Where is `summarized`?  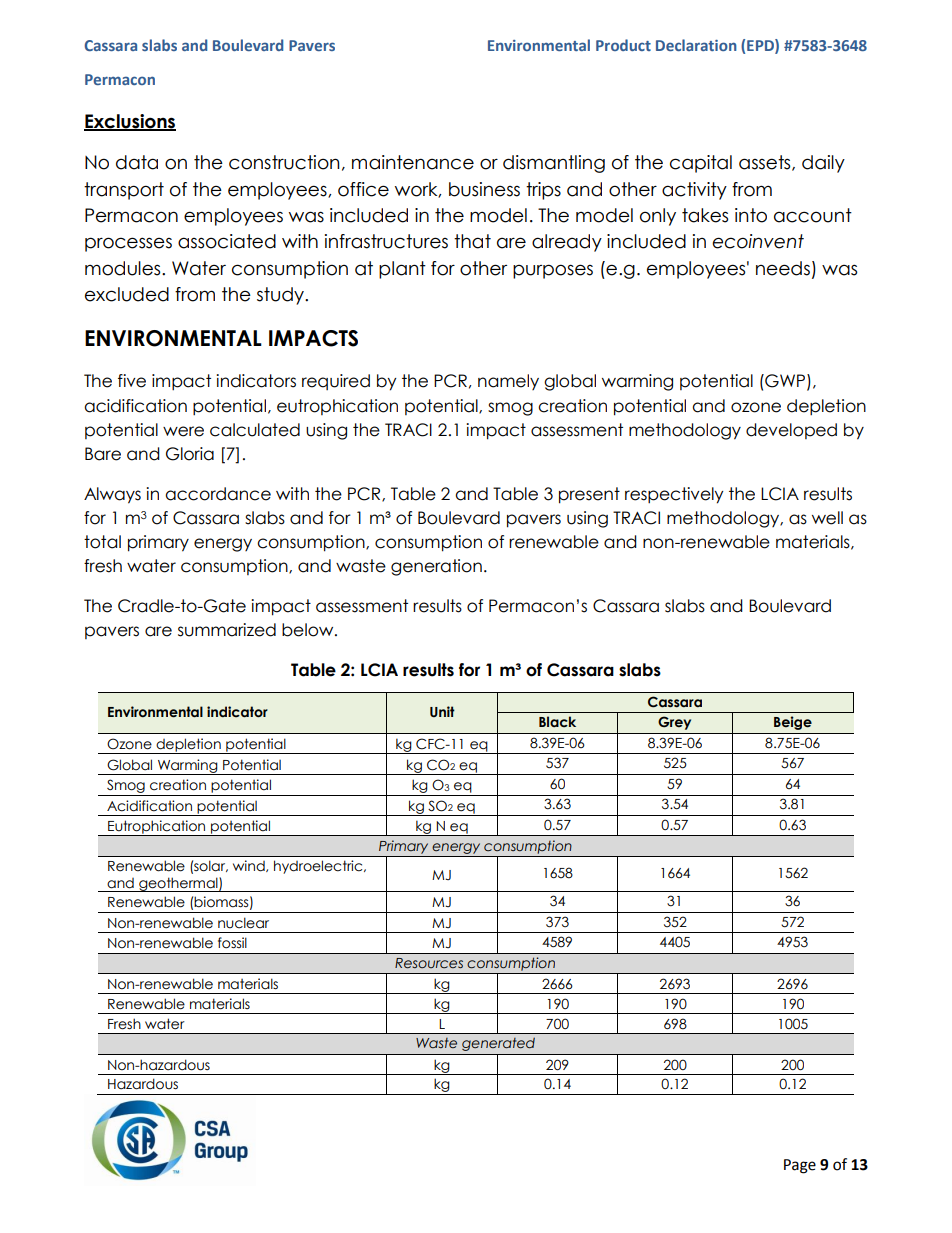 summarized is located at coordinates (227, 630).
